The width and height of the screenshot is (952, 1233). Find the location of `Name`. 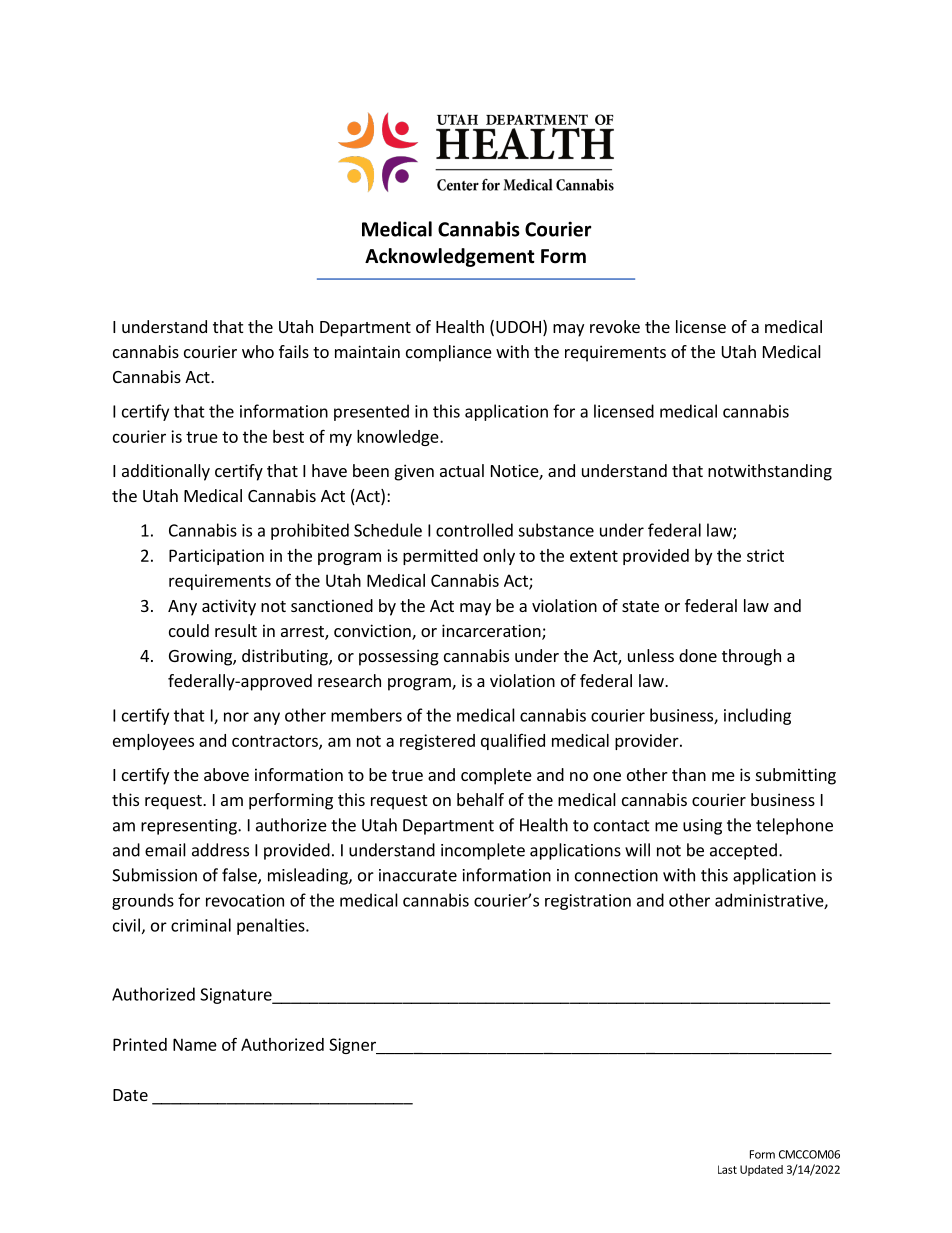

Name is located at coordinates (195, 1044).
